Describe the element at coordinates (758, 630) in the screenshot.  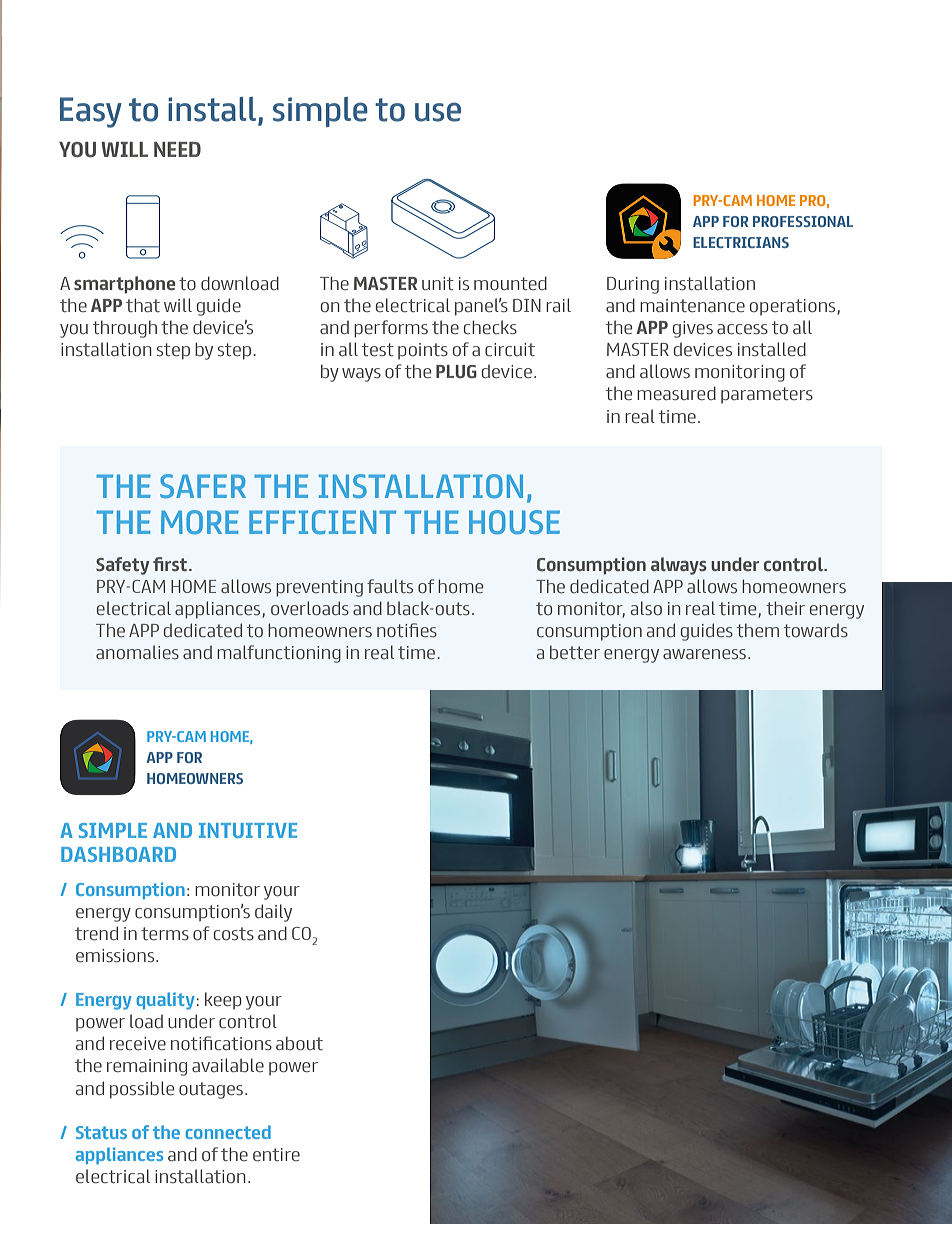
I see `them` at that location.
